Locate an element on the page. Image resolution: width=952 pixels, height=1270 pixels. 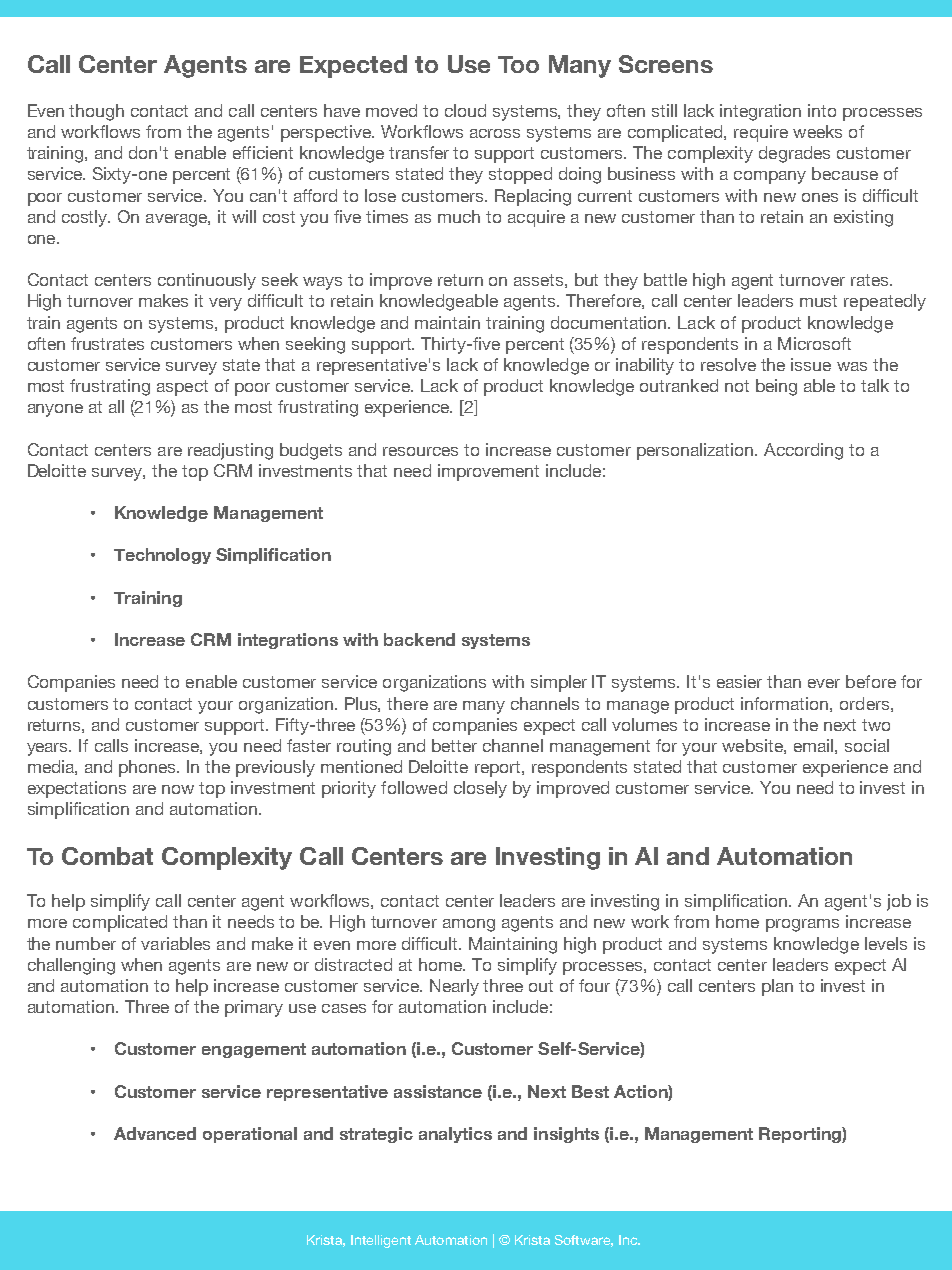
insights is located at coordinates (566, 1135).
